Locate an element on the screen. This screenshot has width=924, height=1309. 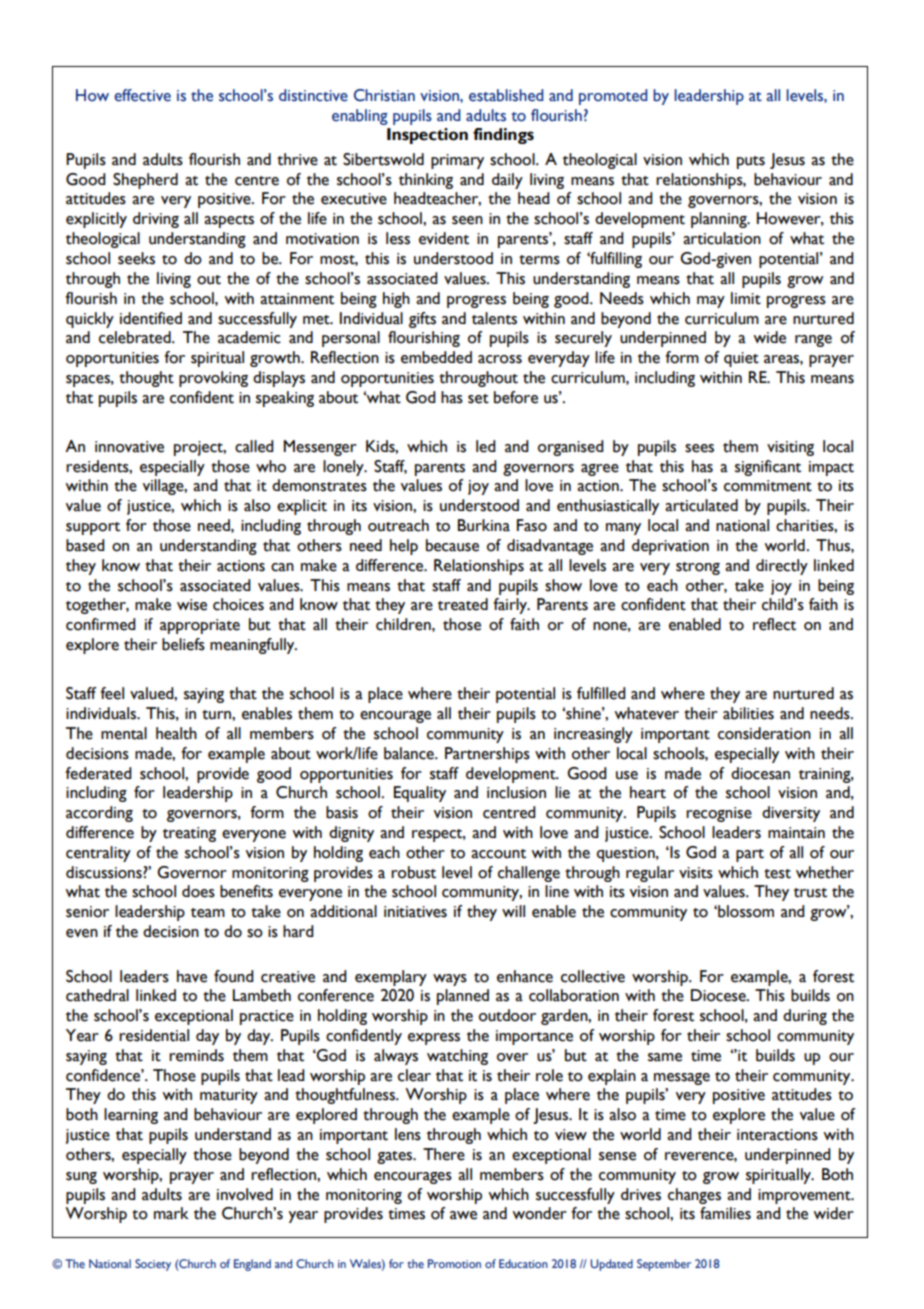
effective is located at coordinates (142, 95).
